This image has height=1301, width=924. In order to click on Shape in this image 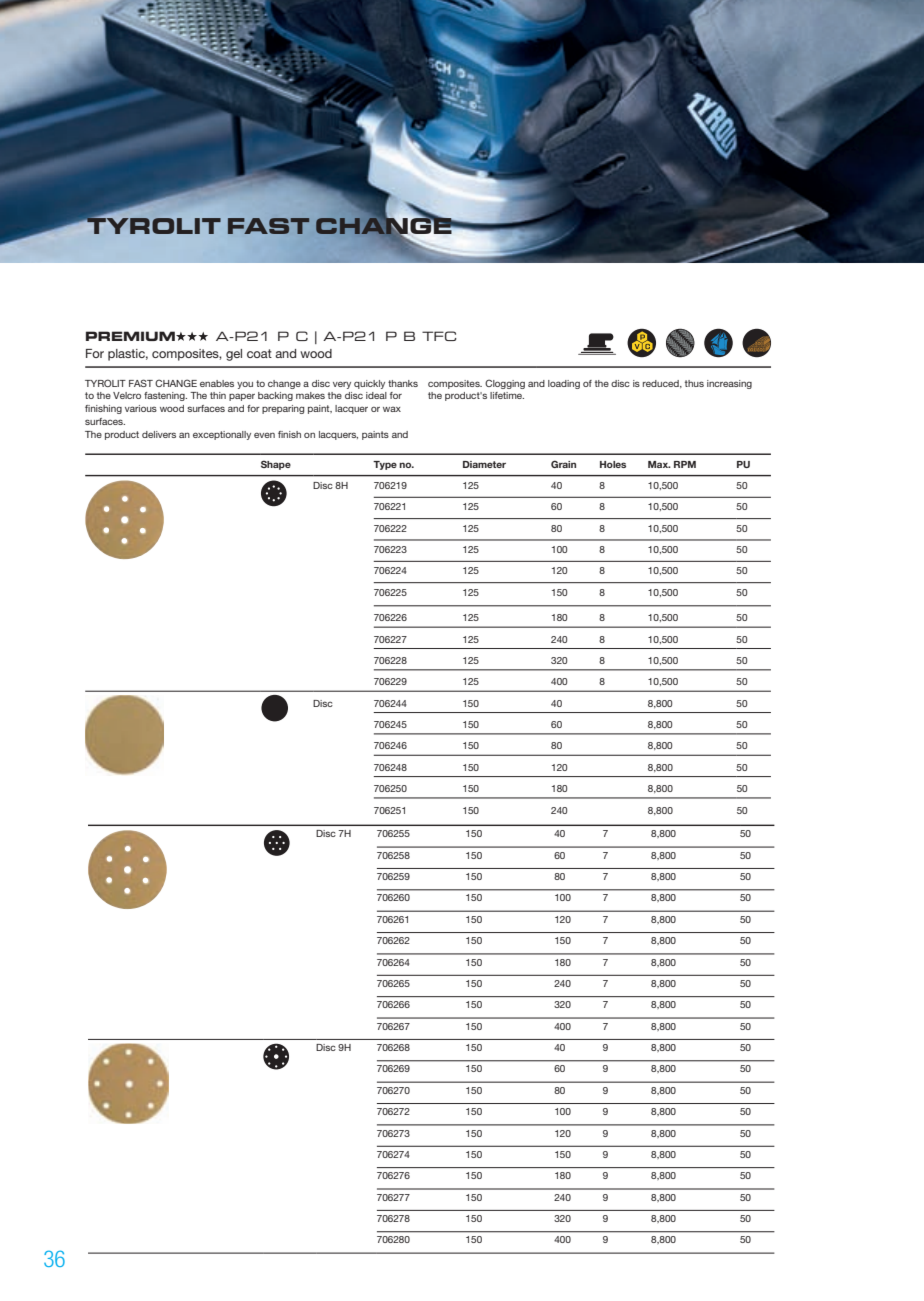, I will do `click(276, 465)`.
